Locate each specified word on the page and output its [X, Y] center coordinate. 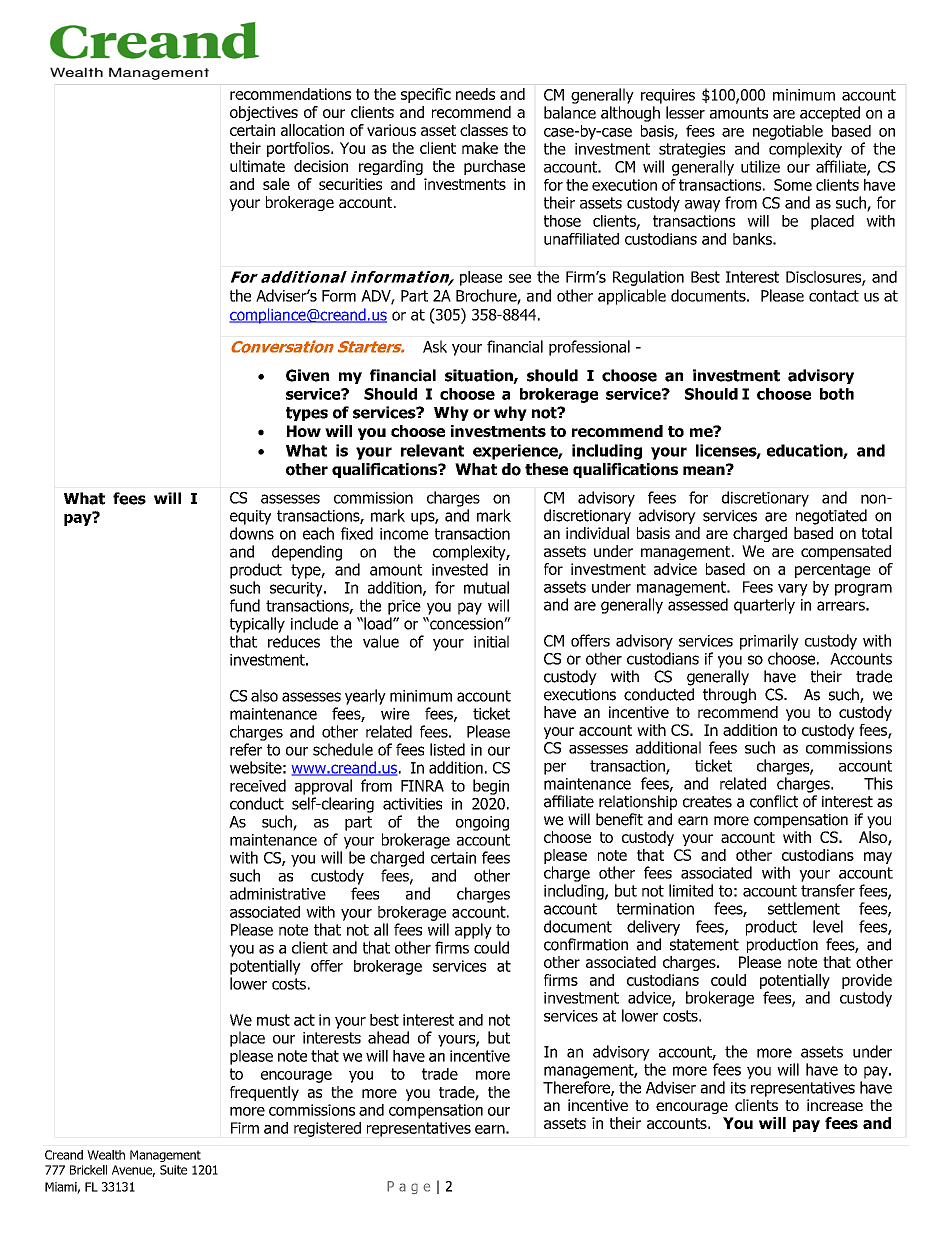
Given [307, 375]
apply [473, 931]
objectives [264, 113]
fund [245, 605]
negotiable [788, 132]
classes [484, 130]
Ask [435, 346]
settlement [804, 908]
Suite [173, 1170]
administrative [278, 893]
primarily [769, 642]
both [837, 394]
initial [491, 641]
